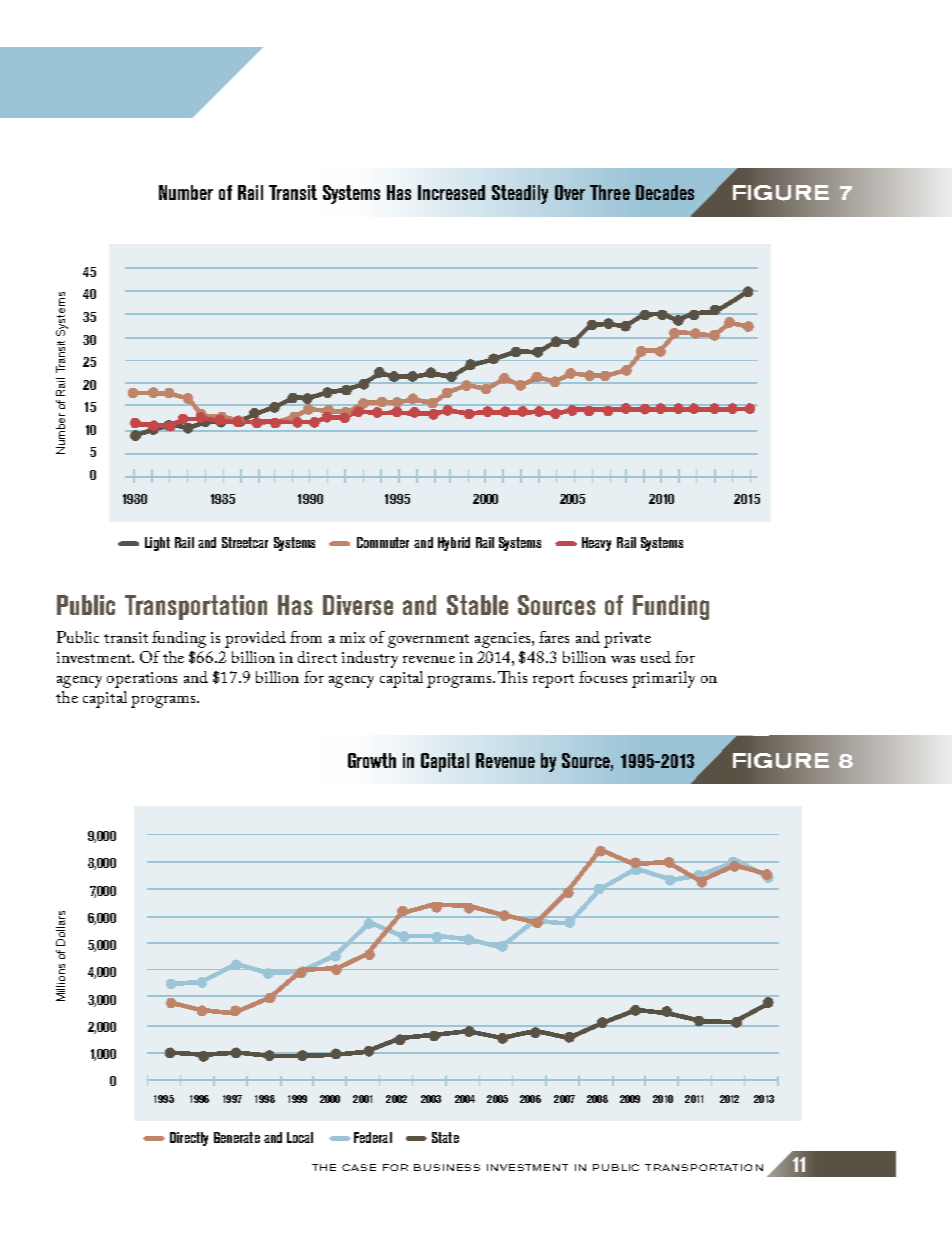 The image size is (952, 1233). I want to click on Streetcar, so click(245, 542).
